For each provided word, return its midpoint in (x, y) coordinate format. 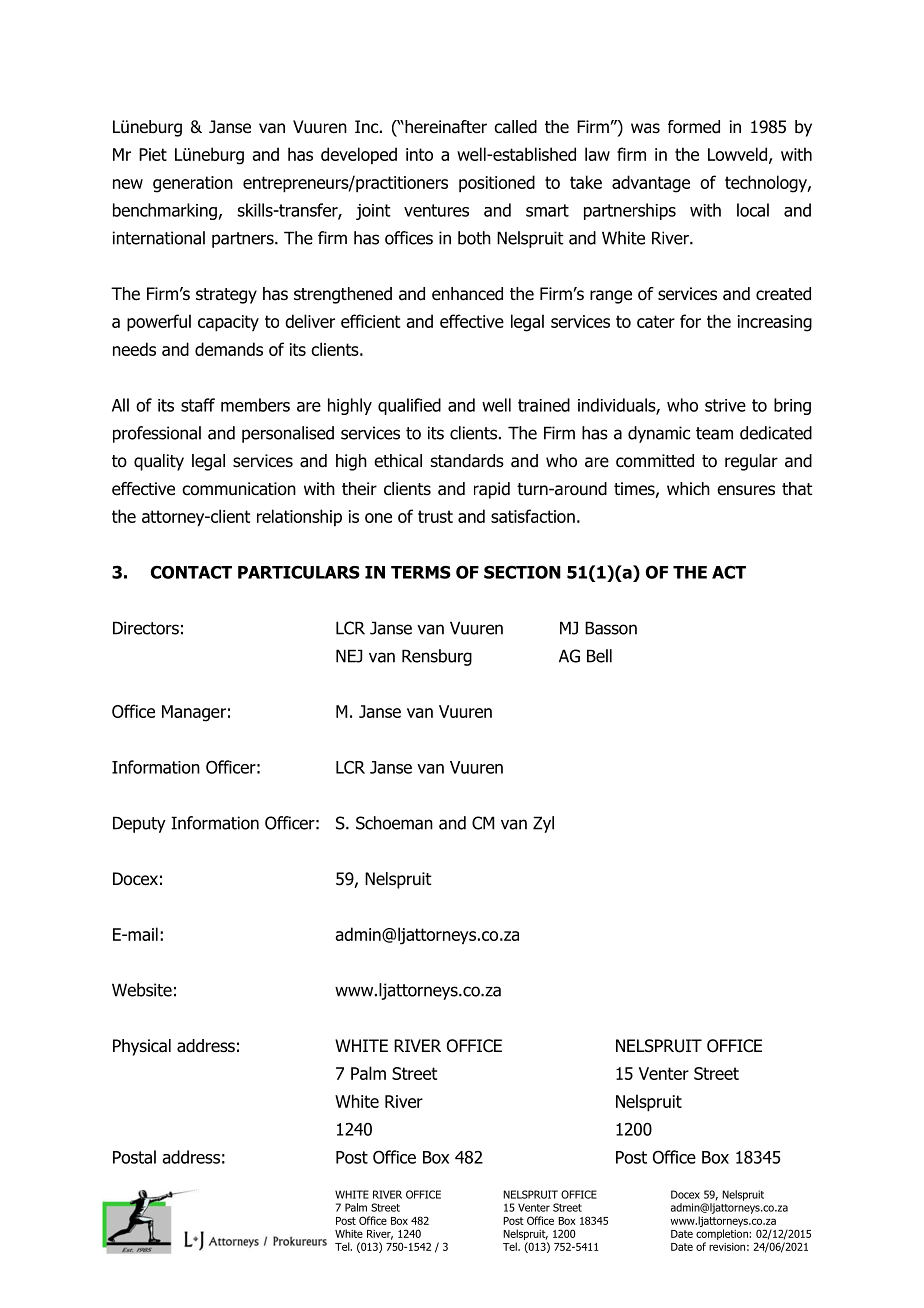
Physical (142, 1047)
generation (193, 184)
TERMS (421, 572)
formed (694, 127)
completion (723, 1234)
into (419, 154)
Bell (599, 656)
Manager (194, 713)
